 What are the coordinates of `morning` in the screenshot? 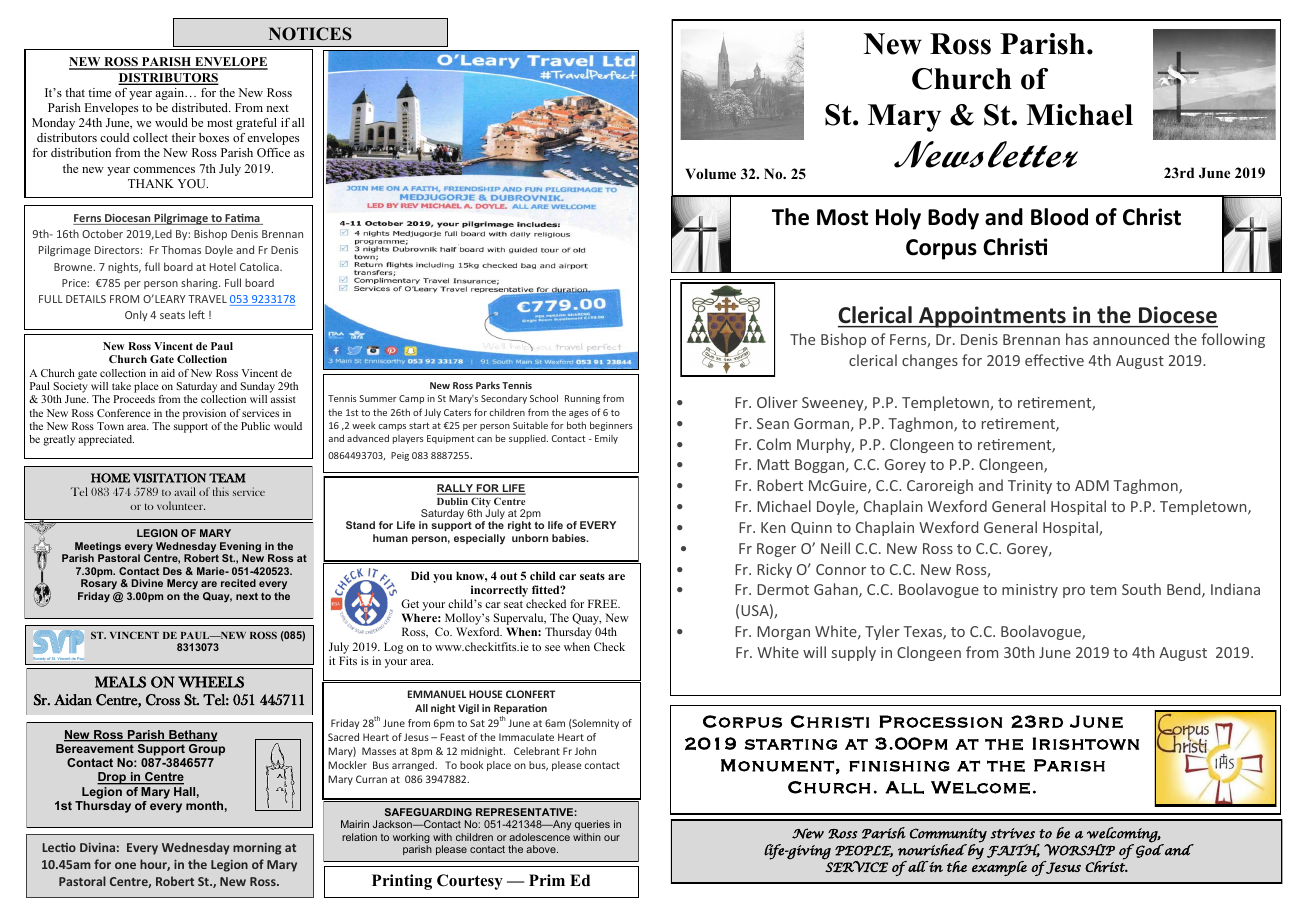 It's located at (257, 849).
